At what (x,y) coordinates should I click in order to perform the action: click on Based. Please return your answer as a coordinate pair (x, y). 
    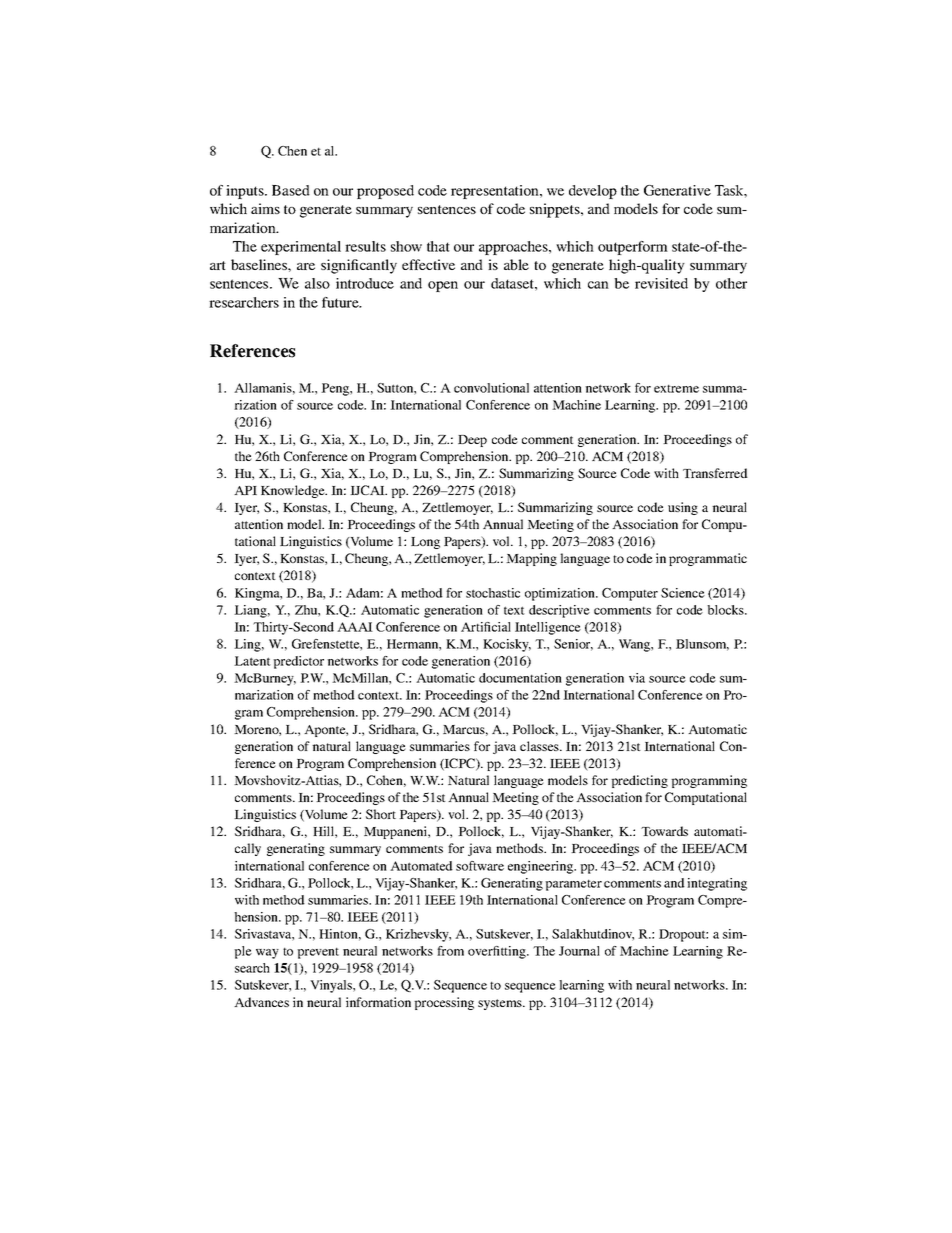
    Looking at the image, I should click on (291, 190).
